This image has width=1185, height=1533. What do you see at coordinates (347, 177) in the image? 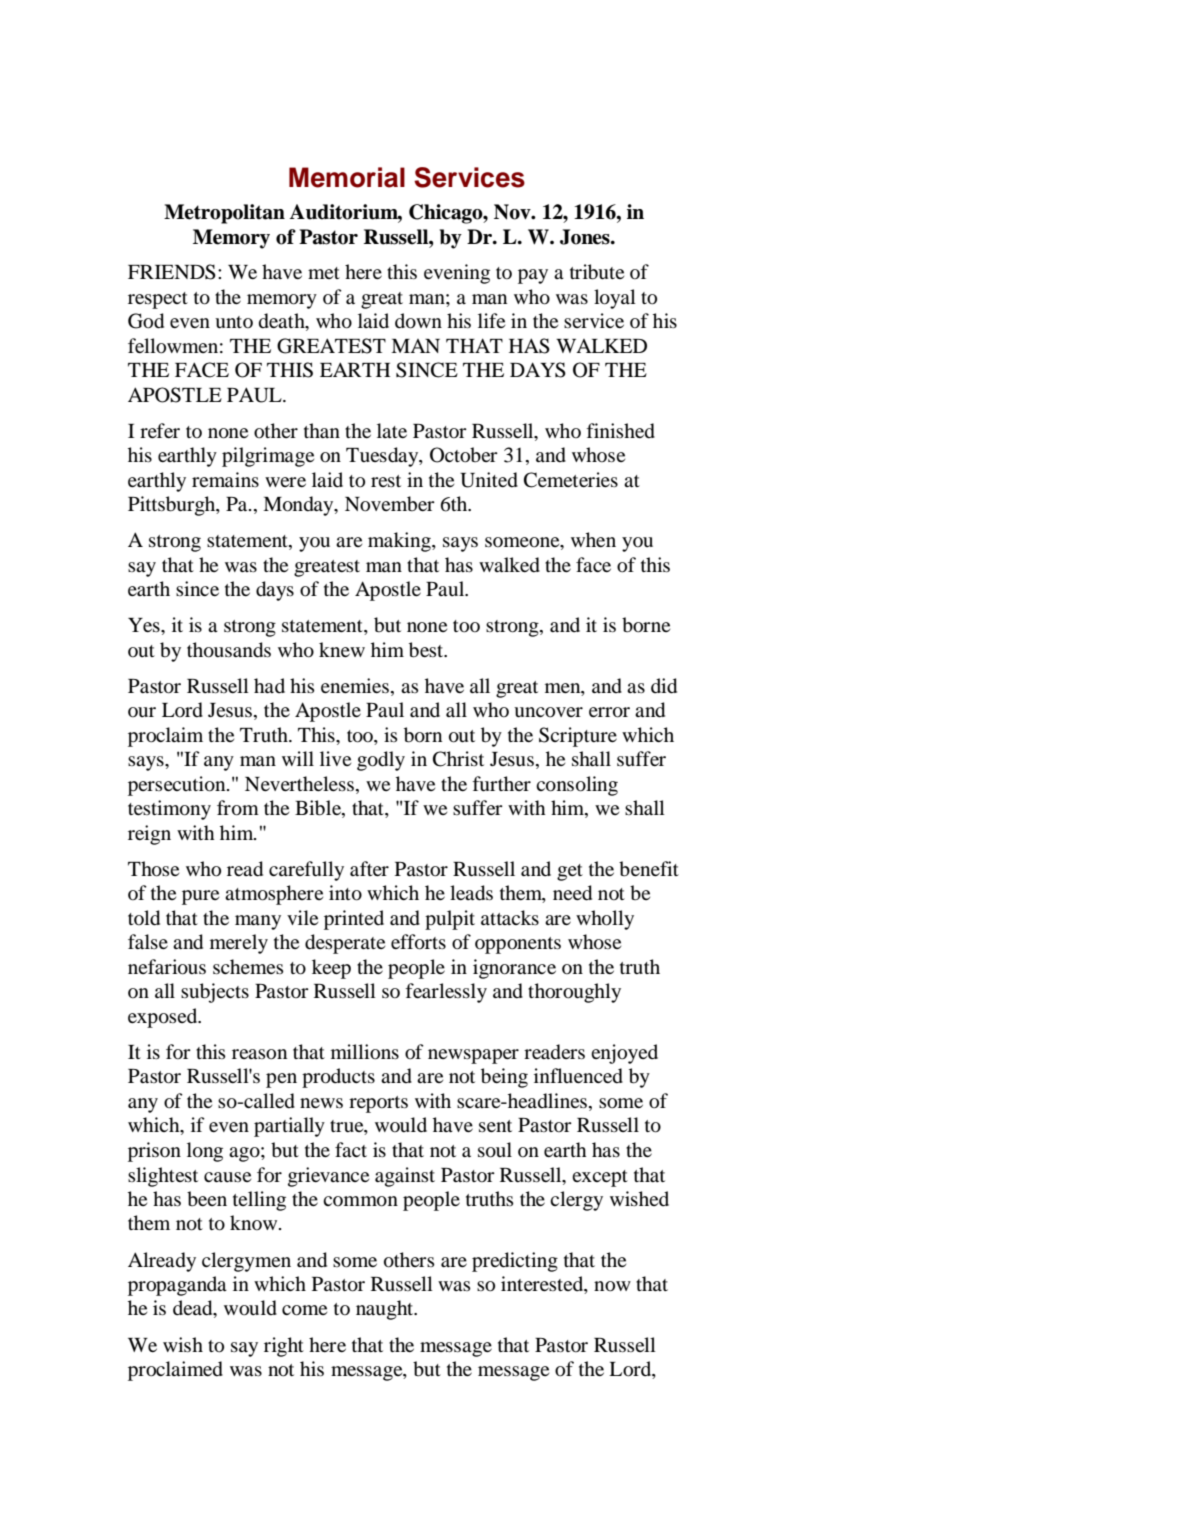
I see `Memorial` at bounding box center [347, 177].
